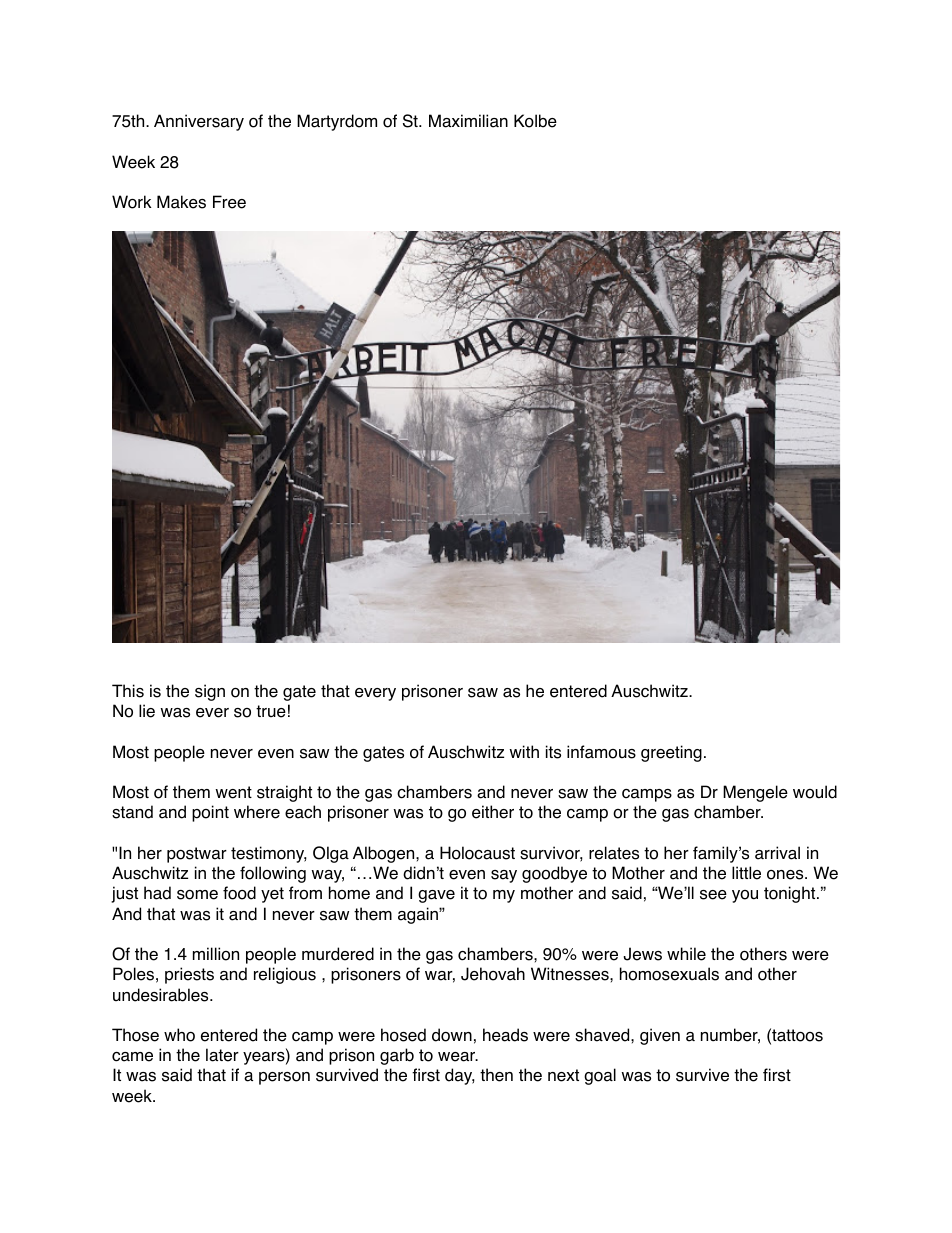 This screenshot has height=1233, width=952. I want to click on given, so click(660, 1036).
